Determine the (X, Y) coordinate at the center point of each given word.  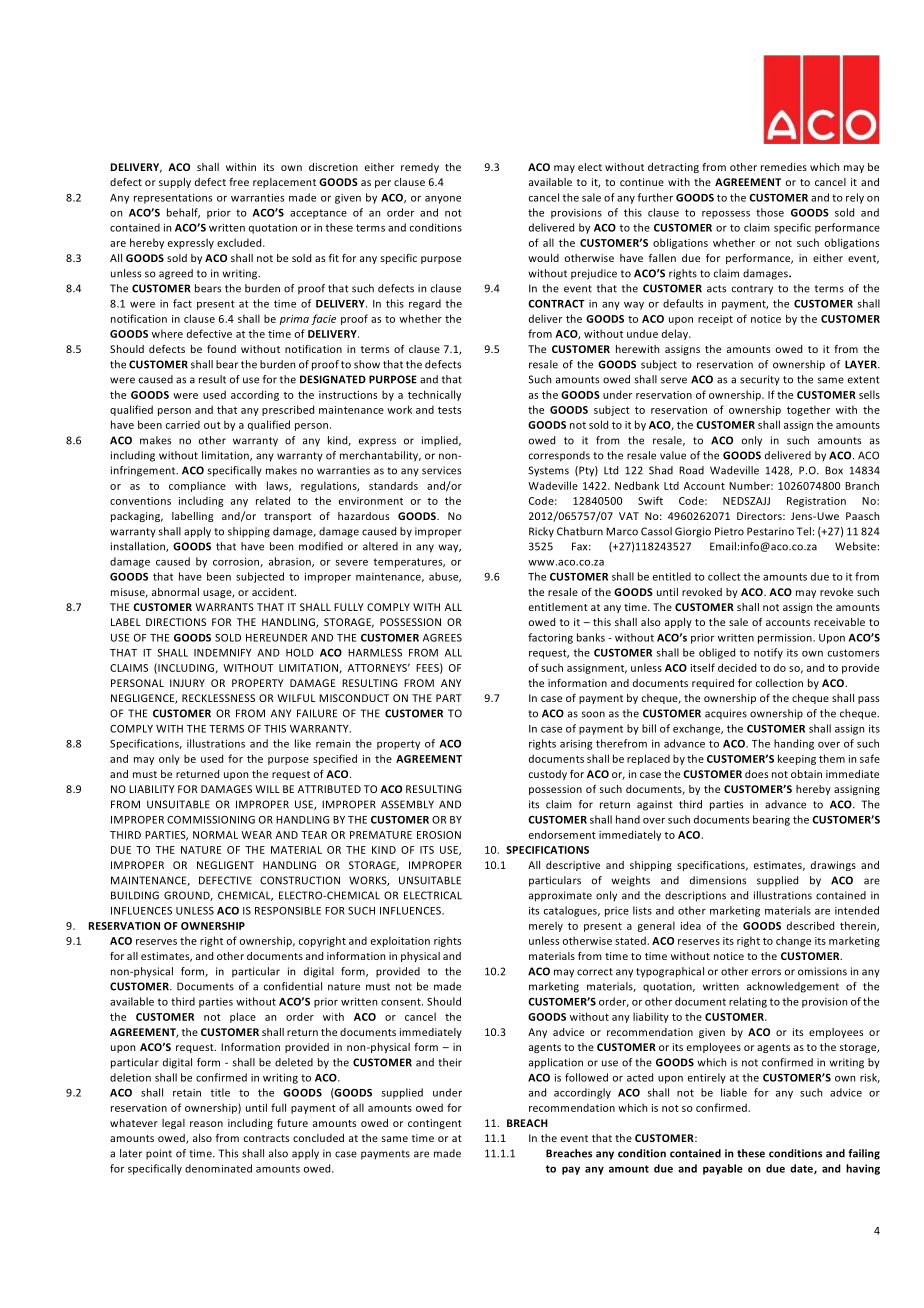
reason (206, 1124)
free (239, 182)
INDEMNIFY (223, 653)
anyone (443, 200)
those (770, 212)
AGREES (442, 638)
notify (768, 653)
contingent (435, 1124)
